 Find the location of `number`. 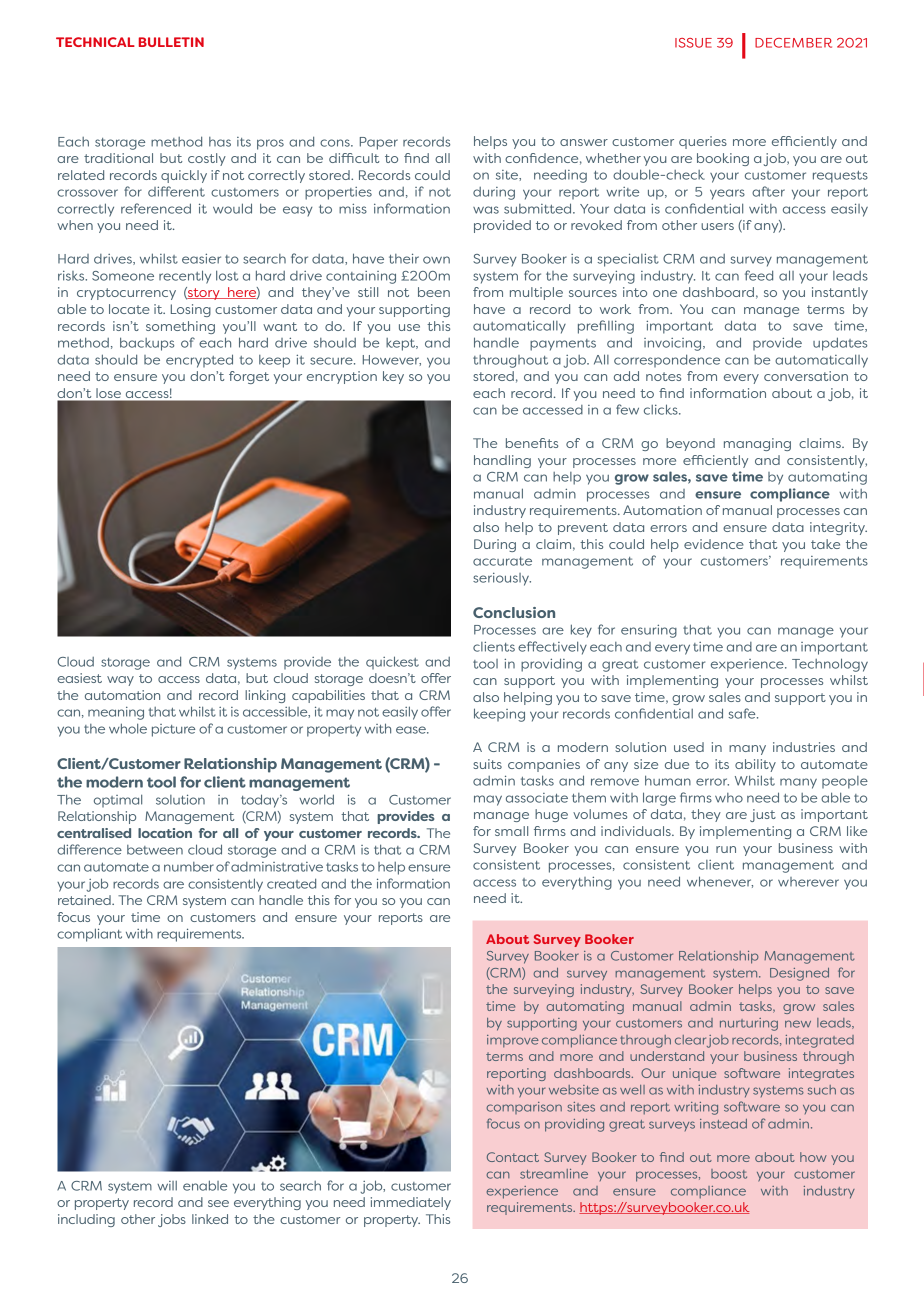

number is located at coordinates (189, 867).
